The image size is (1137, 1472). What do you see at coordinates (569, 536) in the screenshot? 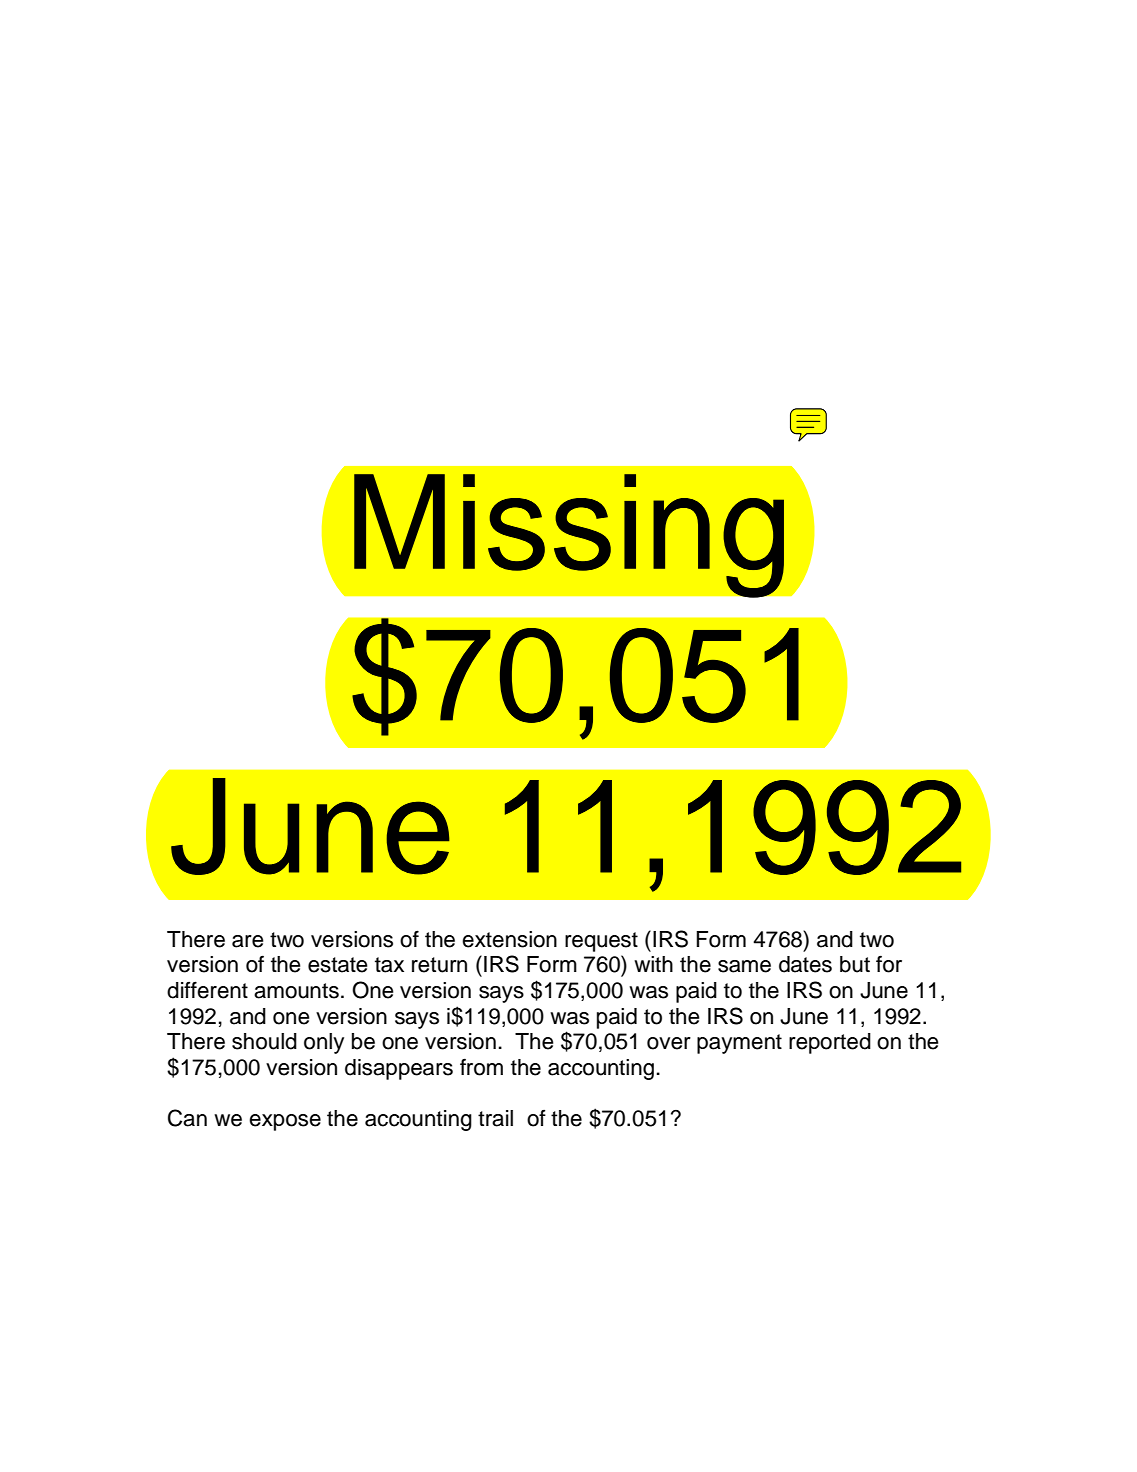
I see `Missing` at bounding box center [569, 536].
